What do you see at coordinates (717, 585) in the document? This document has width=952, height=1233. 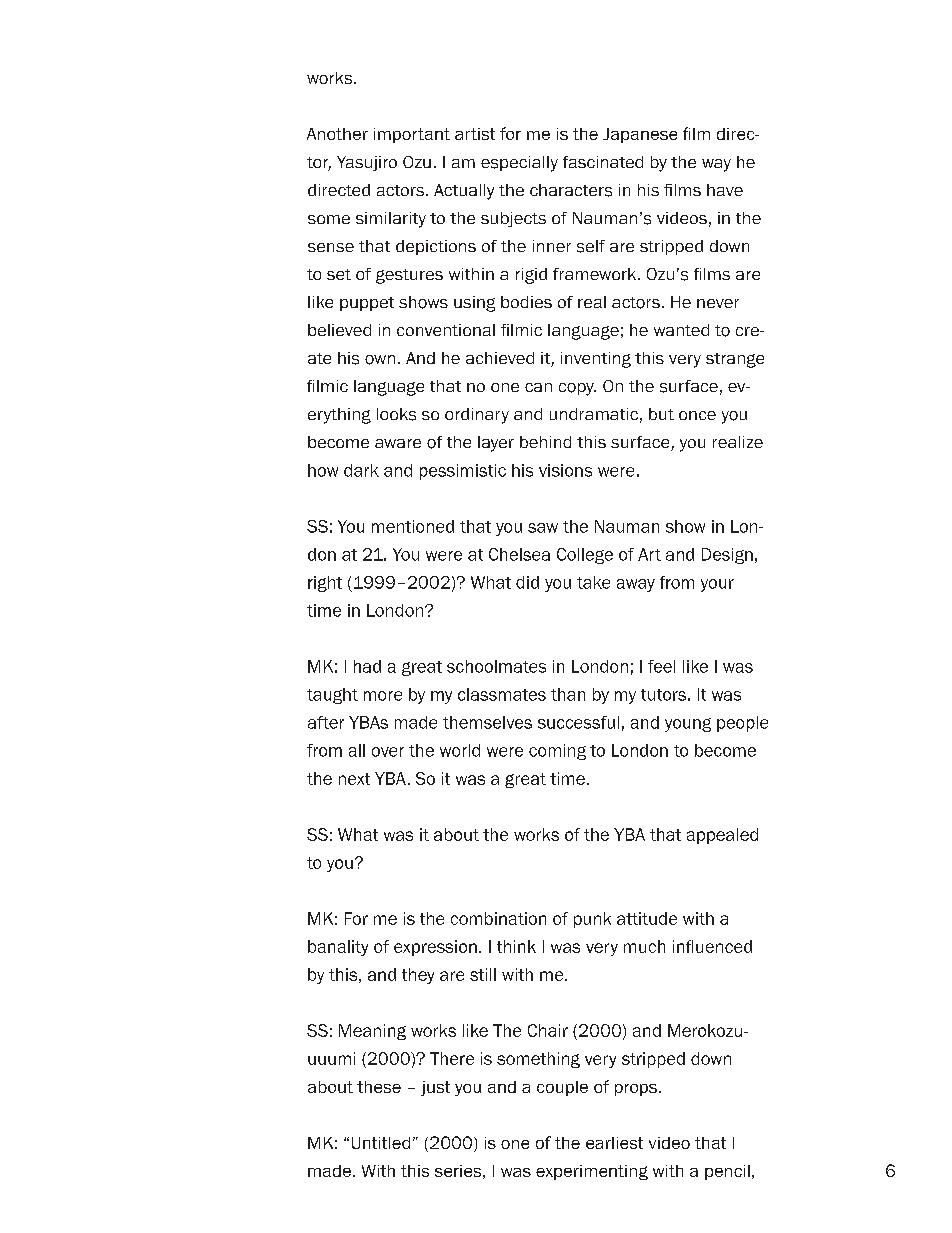 I see `your` at bounding box center [717, 585].
